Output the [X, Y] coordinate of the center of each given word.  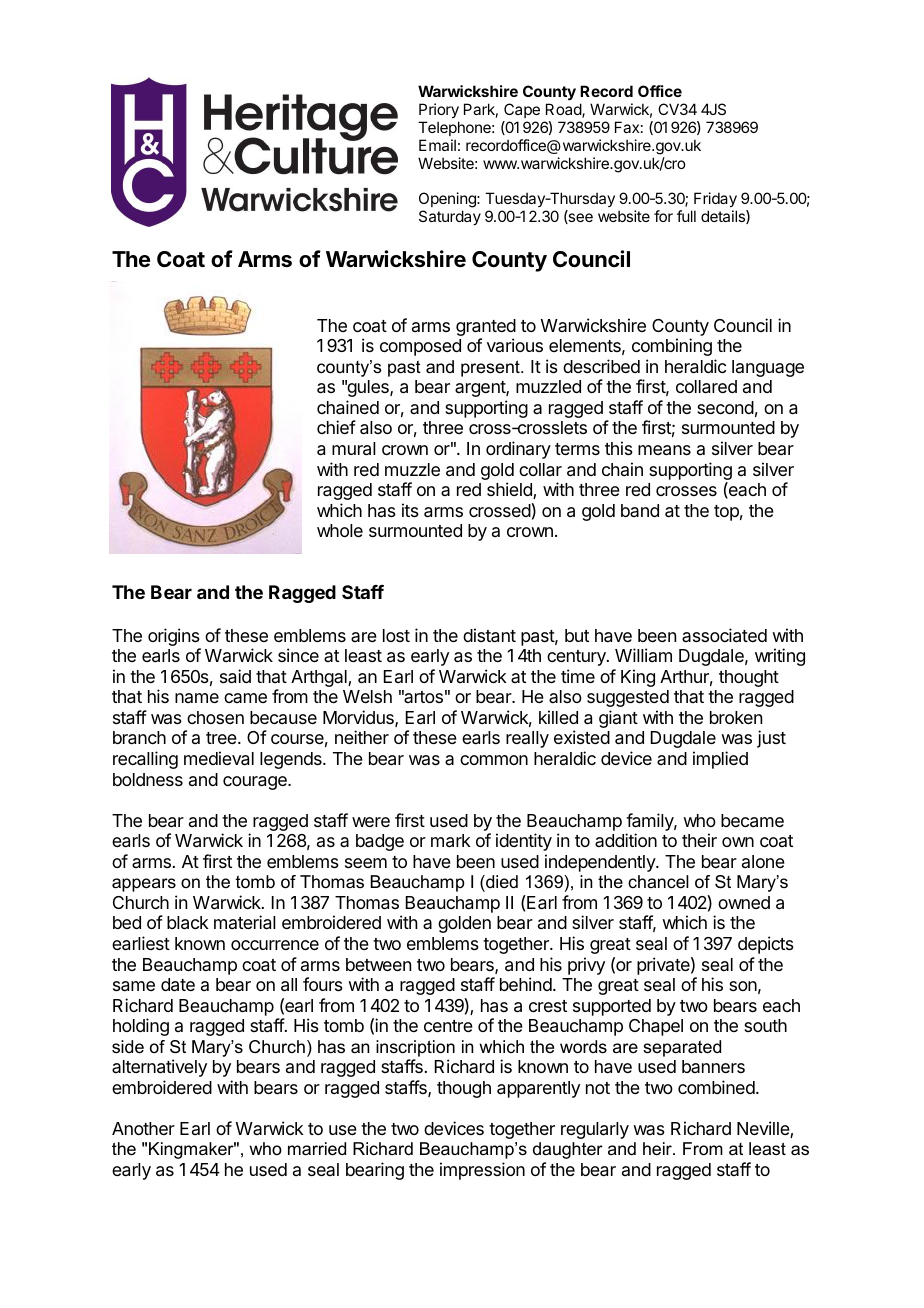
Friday [715, 201]
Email [437, 145]
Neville [764, 1129]
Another [143, 1128]
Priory [439, 110]
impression [482, 1171]
